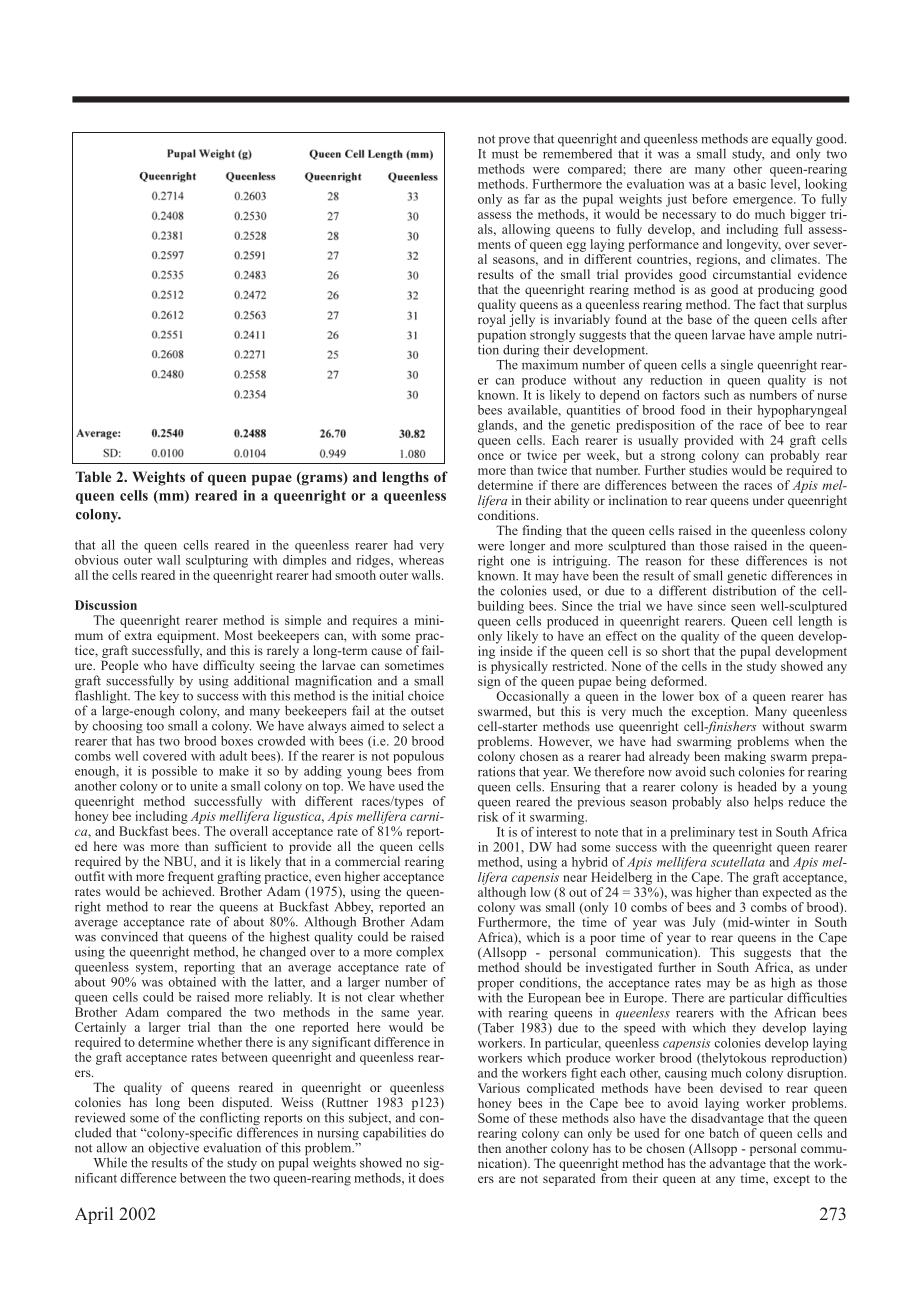  Describe the element at coordinates (93, 476) in the image. I see `Table` at that location.
